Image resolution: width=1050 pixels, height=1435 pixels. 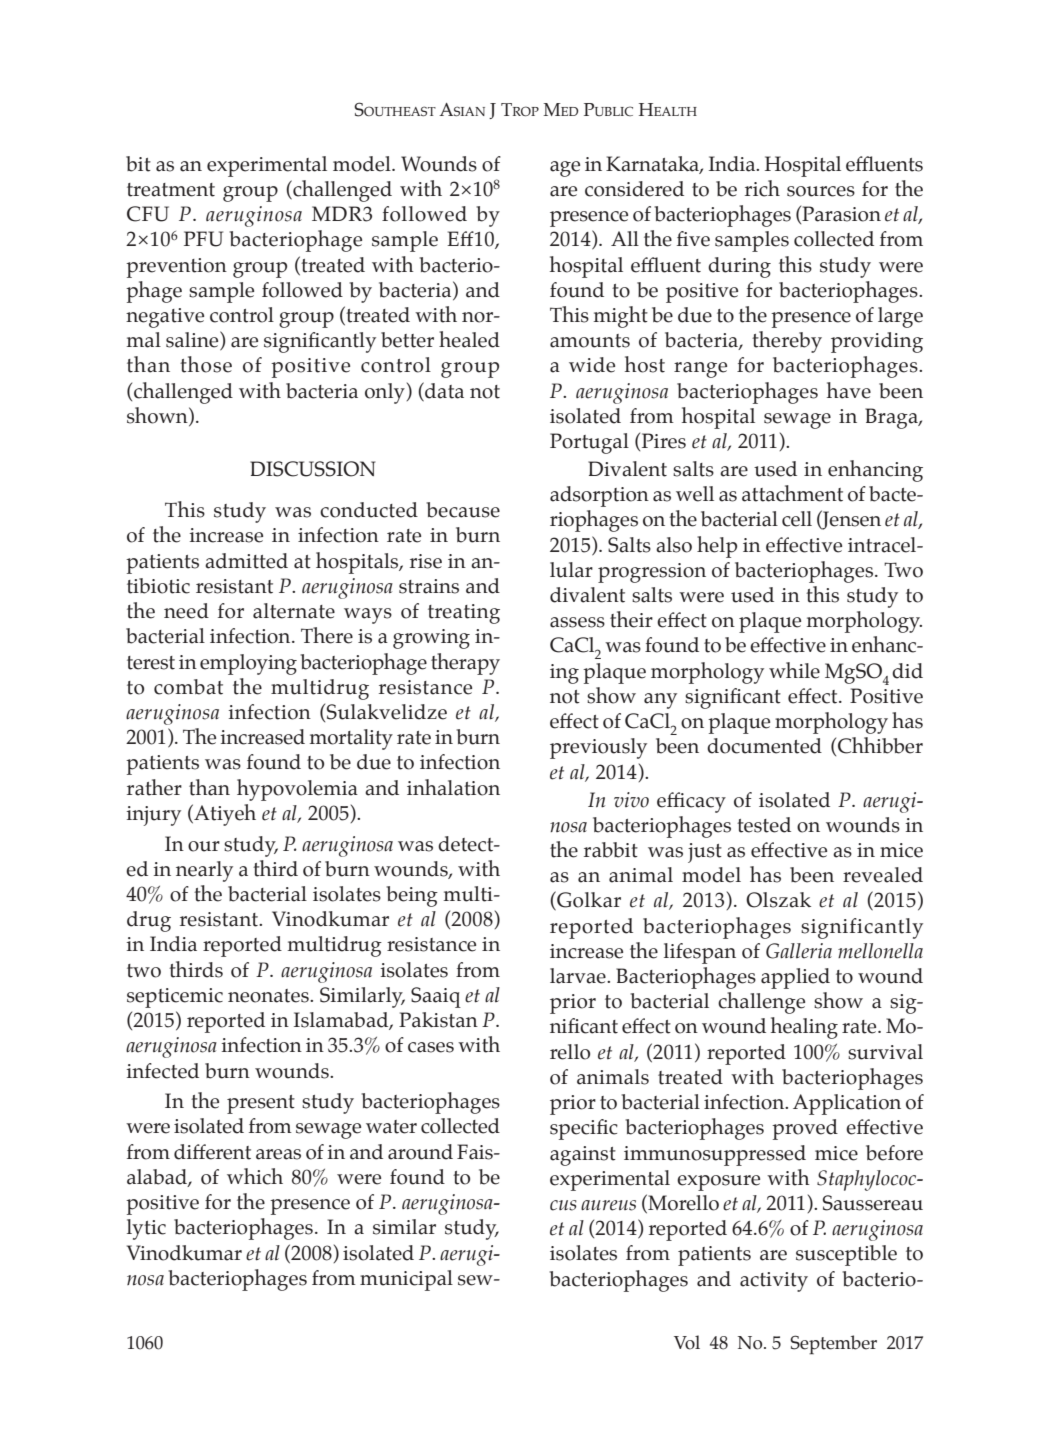 What do you see at coordinates (297, 790) in the screenshot?
I see `hypovolemia` at bounding box center [297, 790].
